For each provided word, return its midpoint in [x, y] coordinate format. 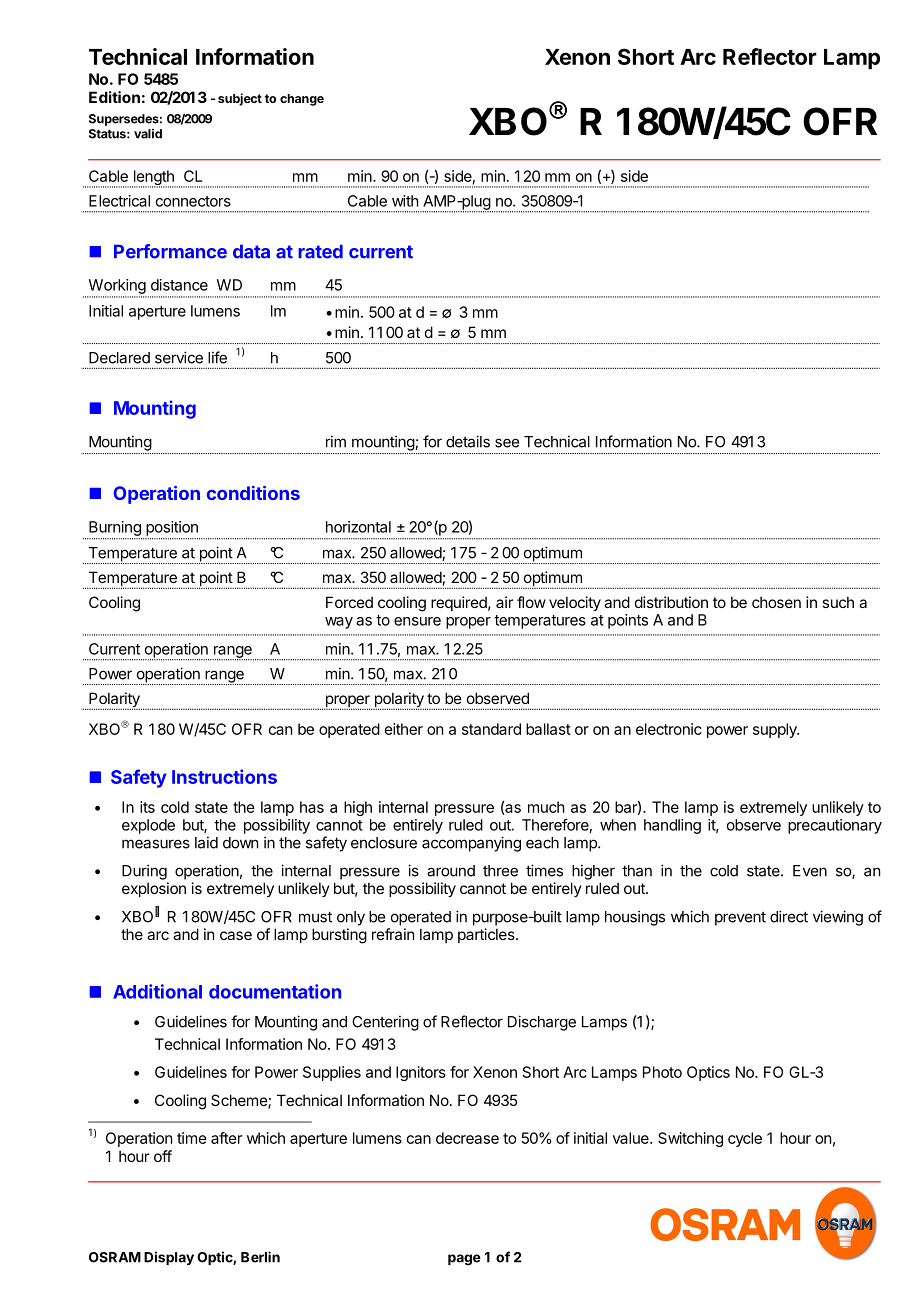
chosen [776, 602]
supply [776, 730]
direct [789, 916]
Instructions [224, 776]
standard [491, 729]
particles [487, 935]
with [405, 201]
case [236, 935]
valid [148, 134]
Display [169, 1258]
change [302, 100]
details [468, 441]
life [217, 357]
